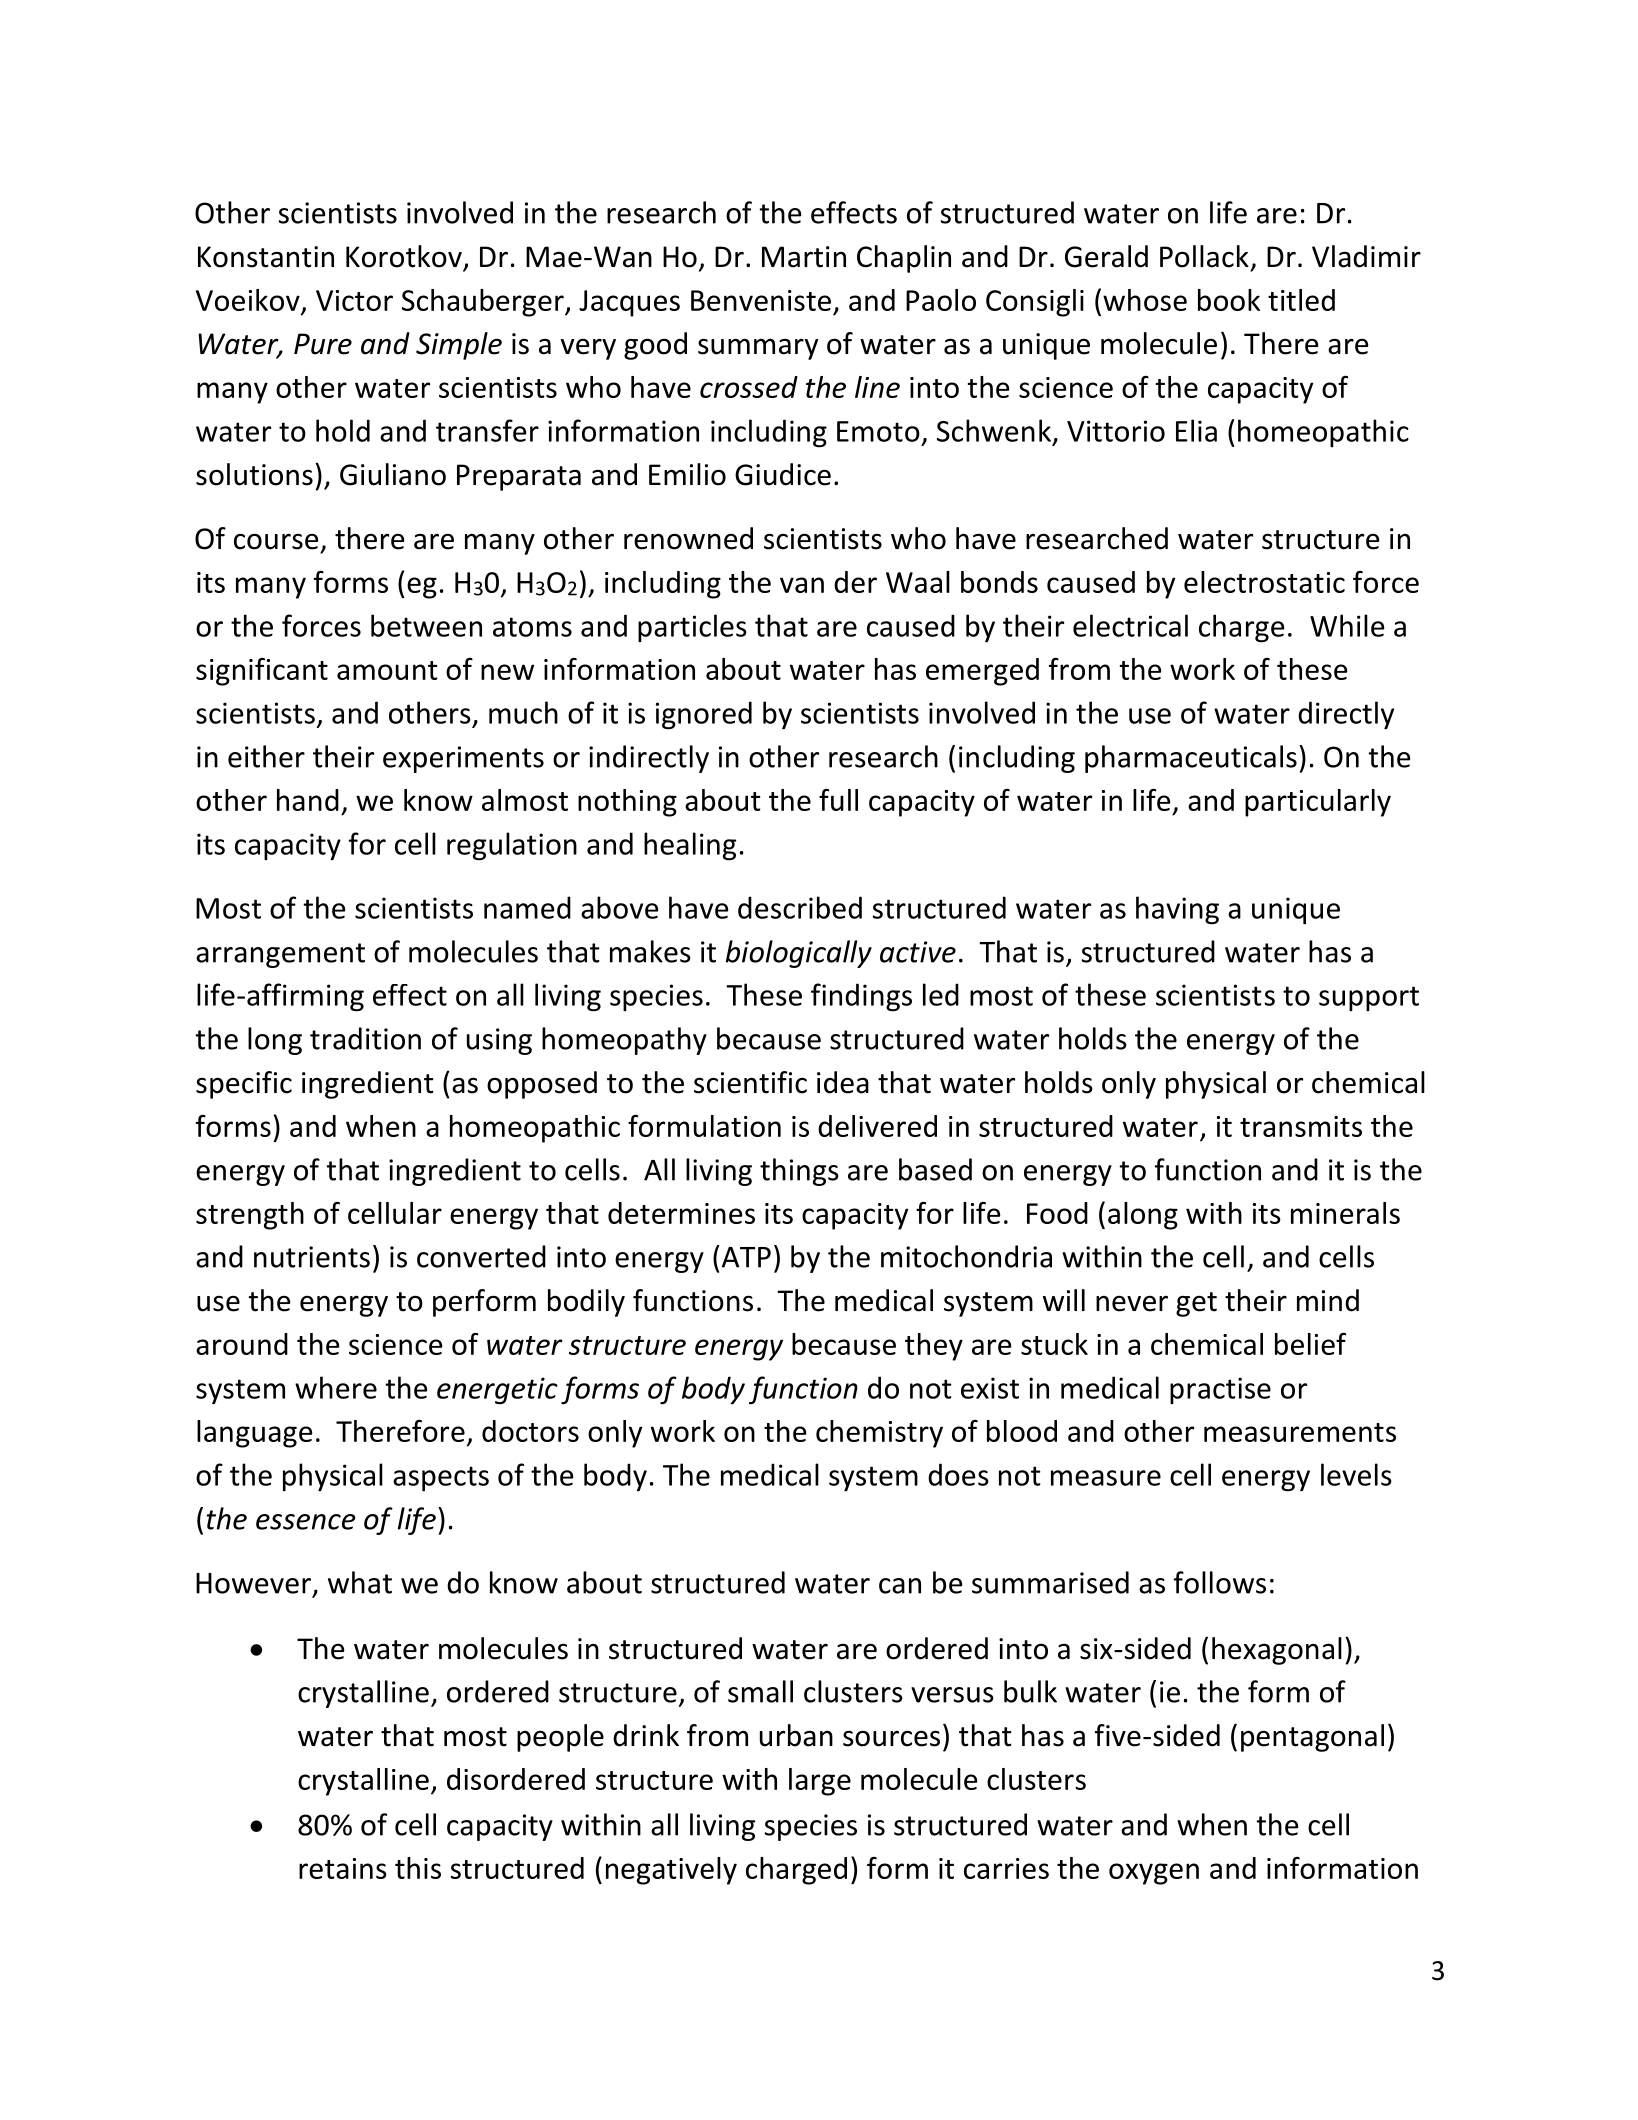 The width and height of the screenshot is (1638, 2120). What do you see at coordinates (1264, 582) in the screenshot?
I see `electrostatic` at bounding box center [1264, 582].
